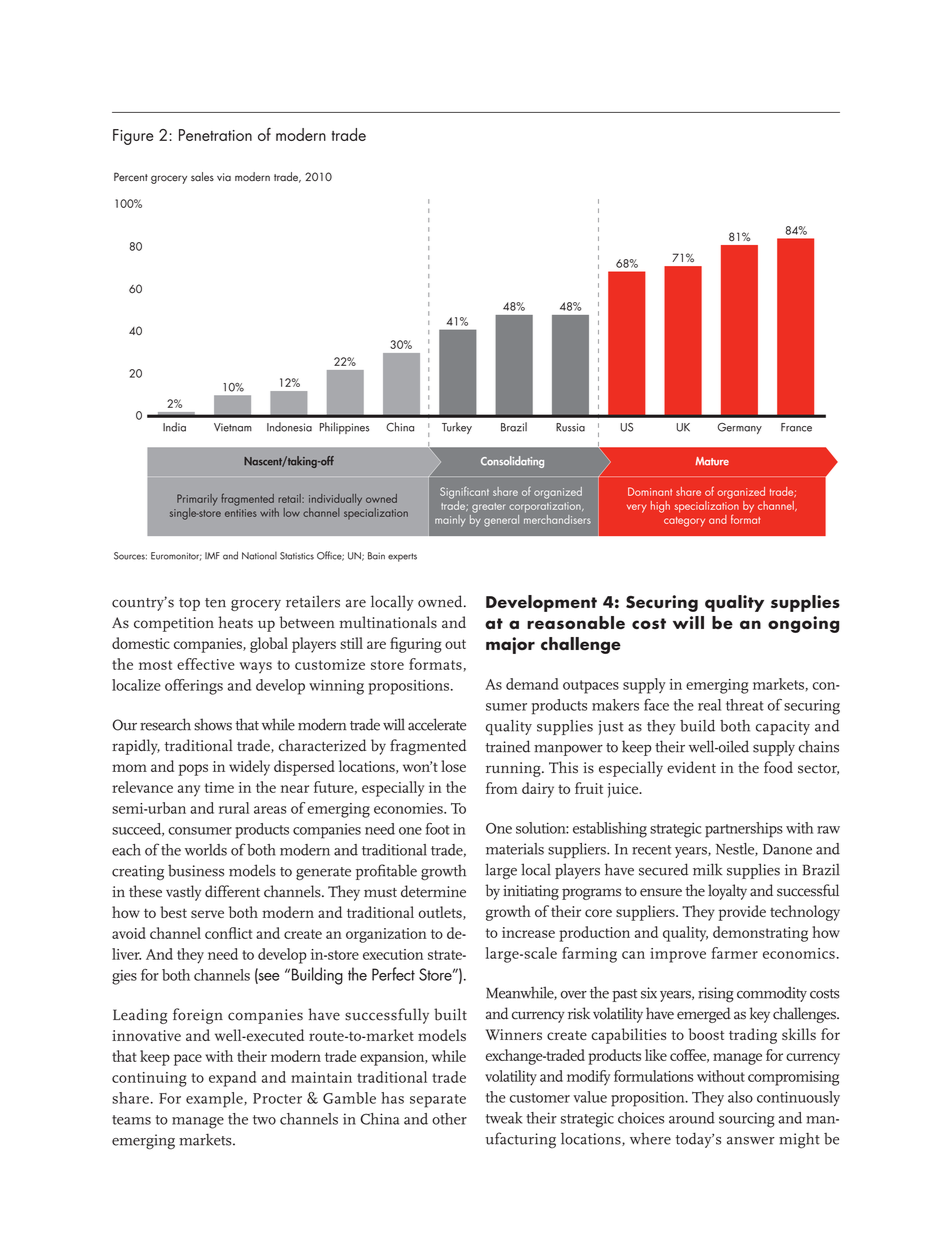 The height and width of the screenshot is (1233, 952). What do you see at coordinates (712, 461) in the screenshot?
I see `Mature` at bounding box center [712, 461].
